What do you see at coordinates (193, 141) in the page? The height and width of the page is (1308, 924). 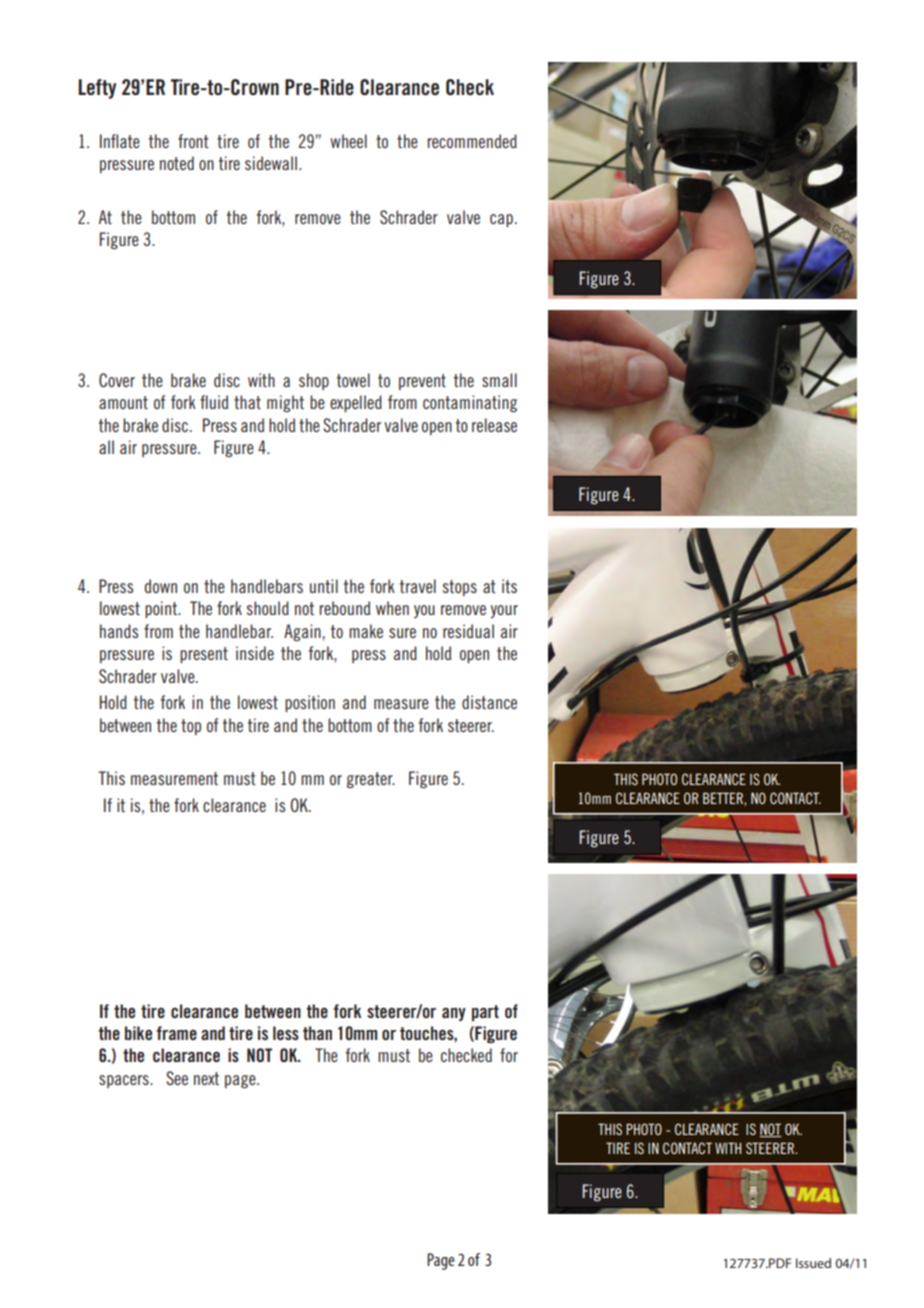 I see `front` at bounding box center [193, 141].
